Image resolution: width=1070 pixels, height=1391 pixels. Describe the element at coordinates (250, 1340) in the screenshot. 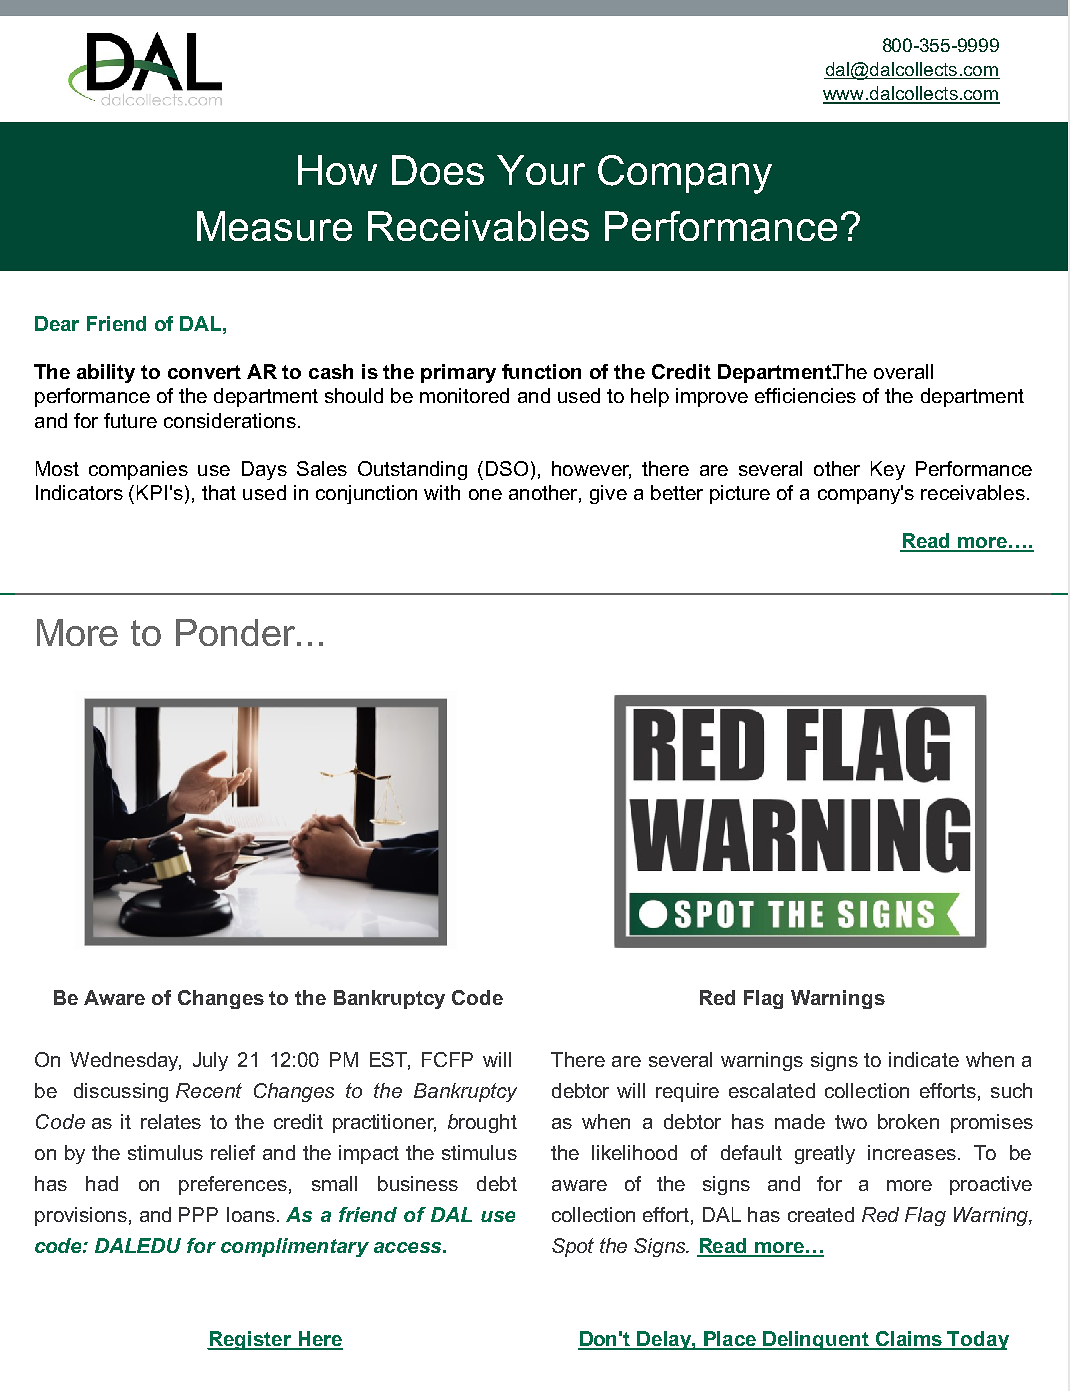

I see `Register` at that location.
